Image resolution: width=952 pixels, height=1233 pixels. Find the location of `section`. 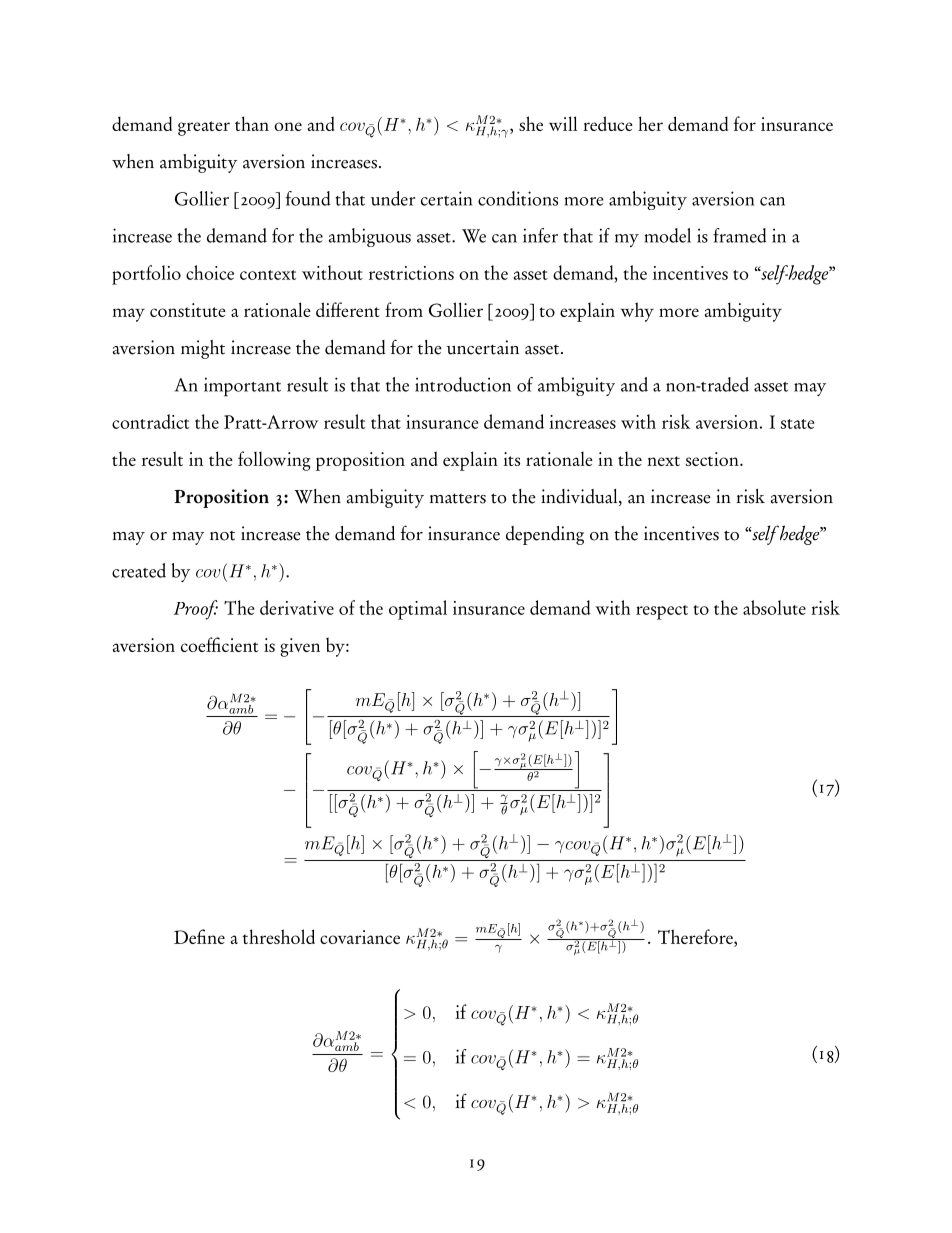

section is located at coordinates (713, 459).
